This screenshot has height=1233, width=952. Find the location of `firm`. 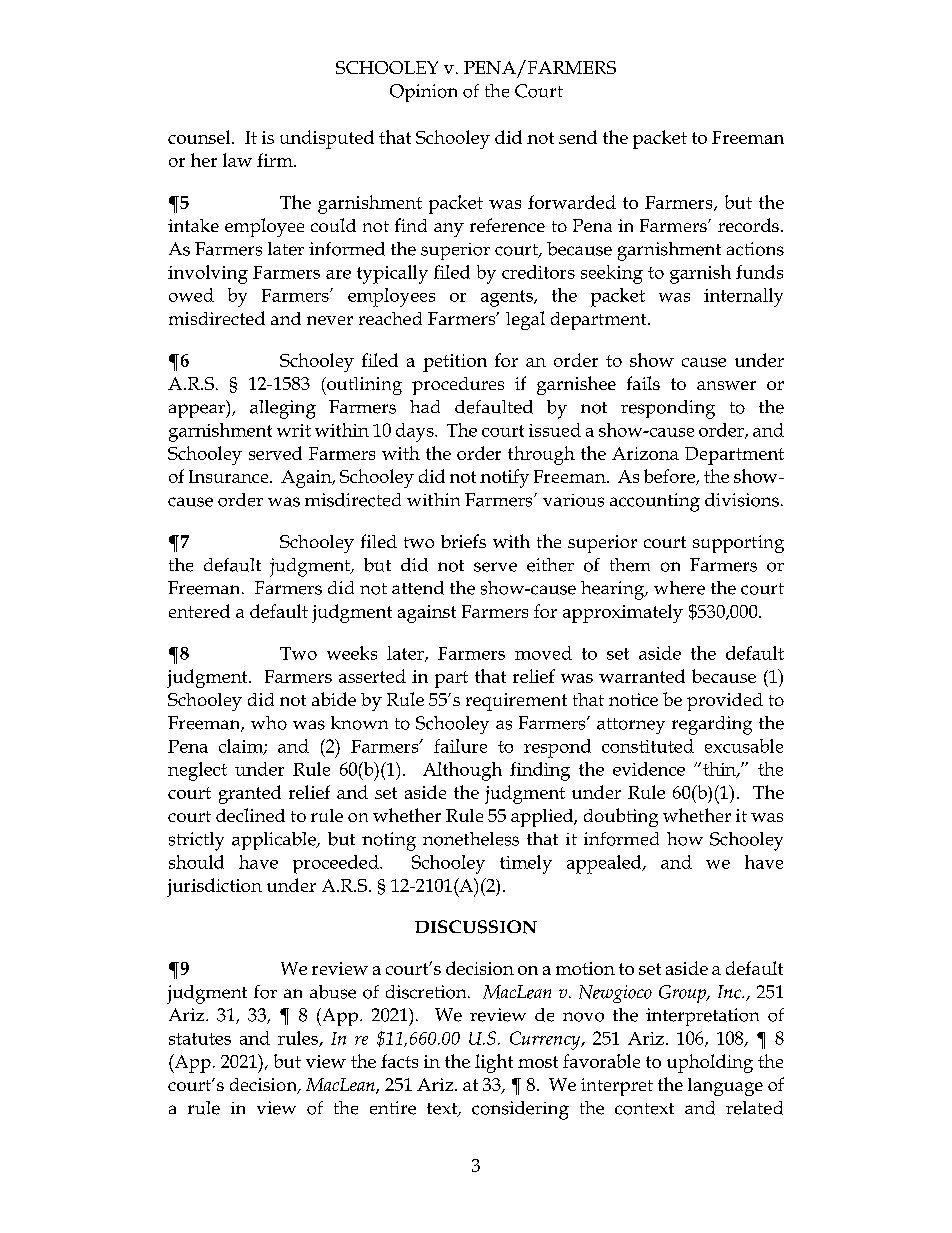

firm is located at coordinates (276, 160).
